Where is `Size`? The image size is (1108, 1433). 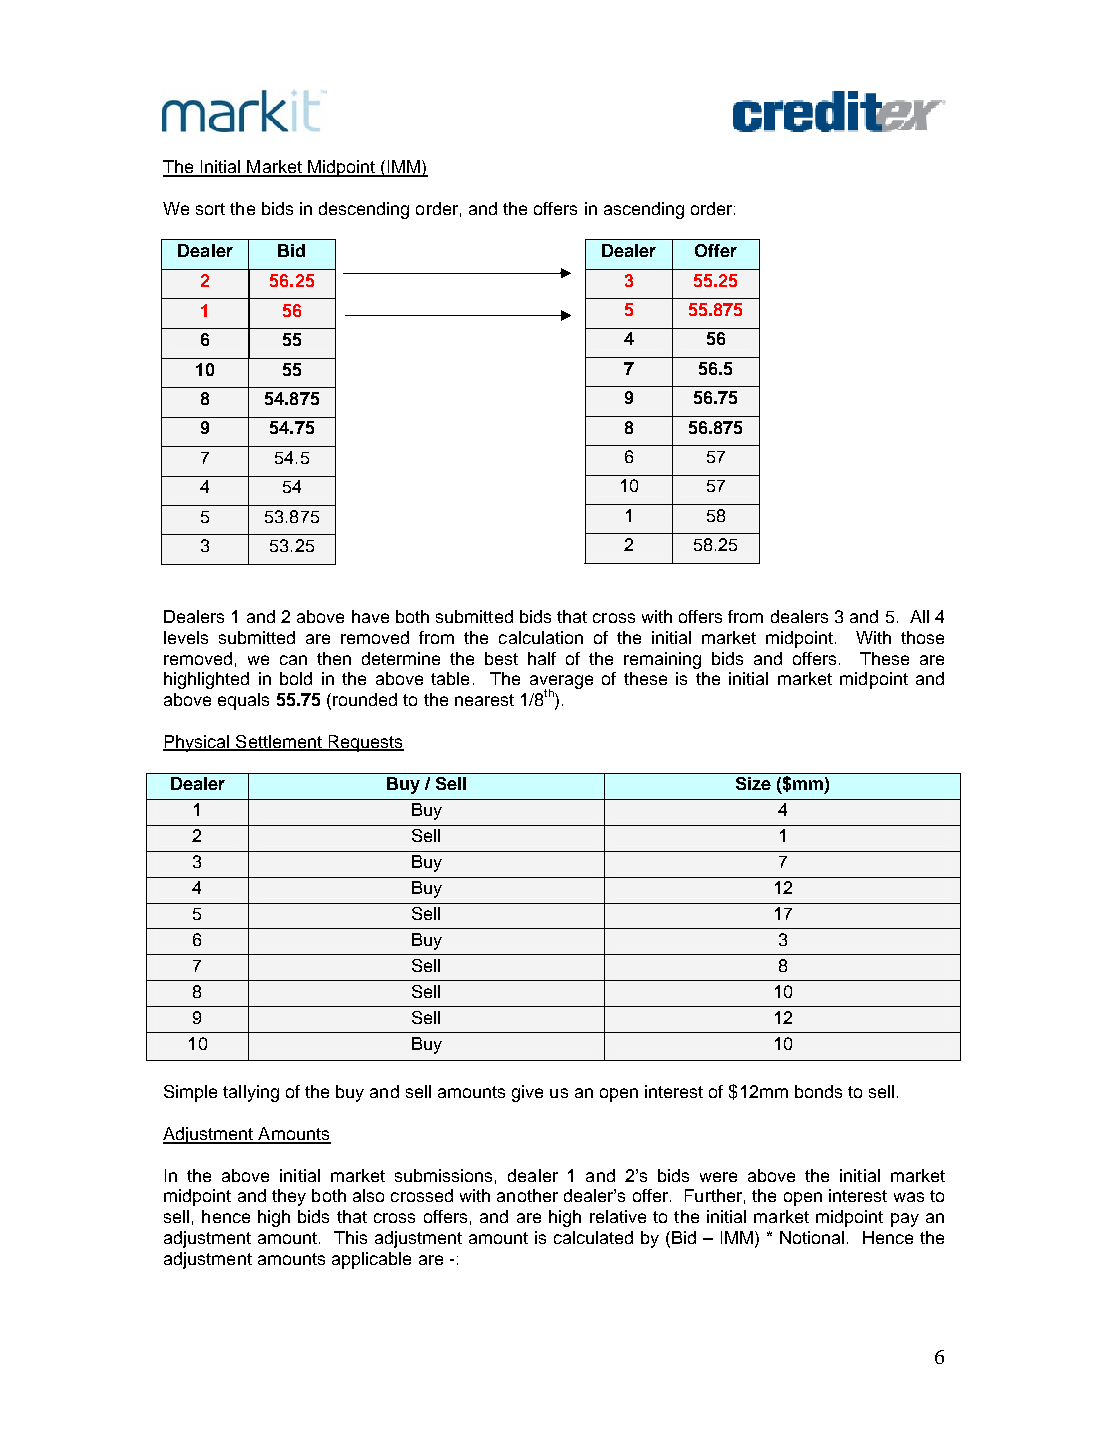
Size is located at coordinates (753, 783).
